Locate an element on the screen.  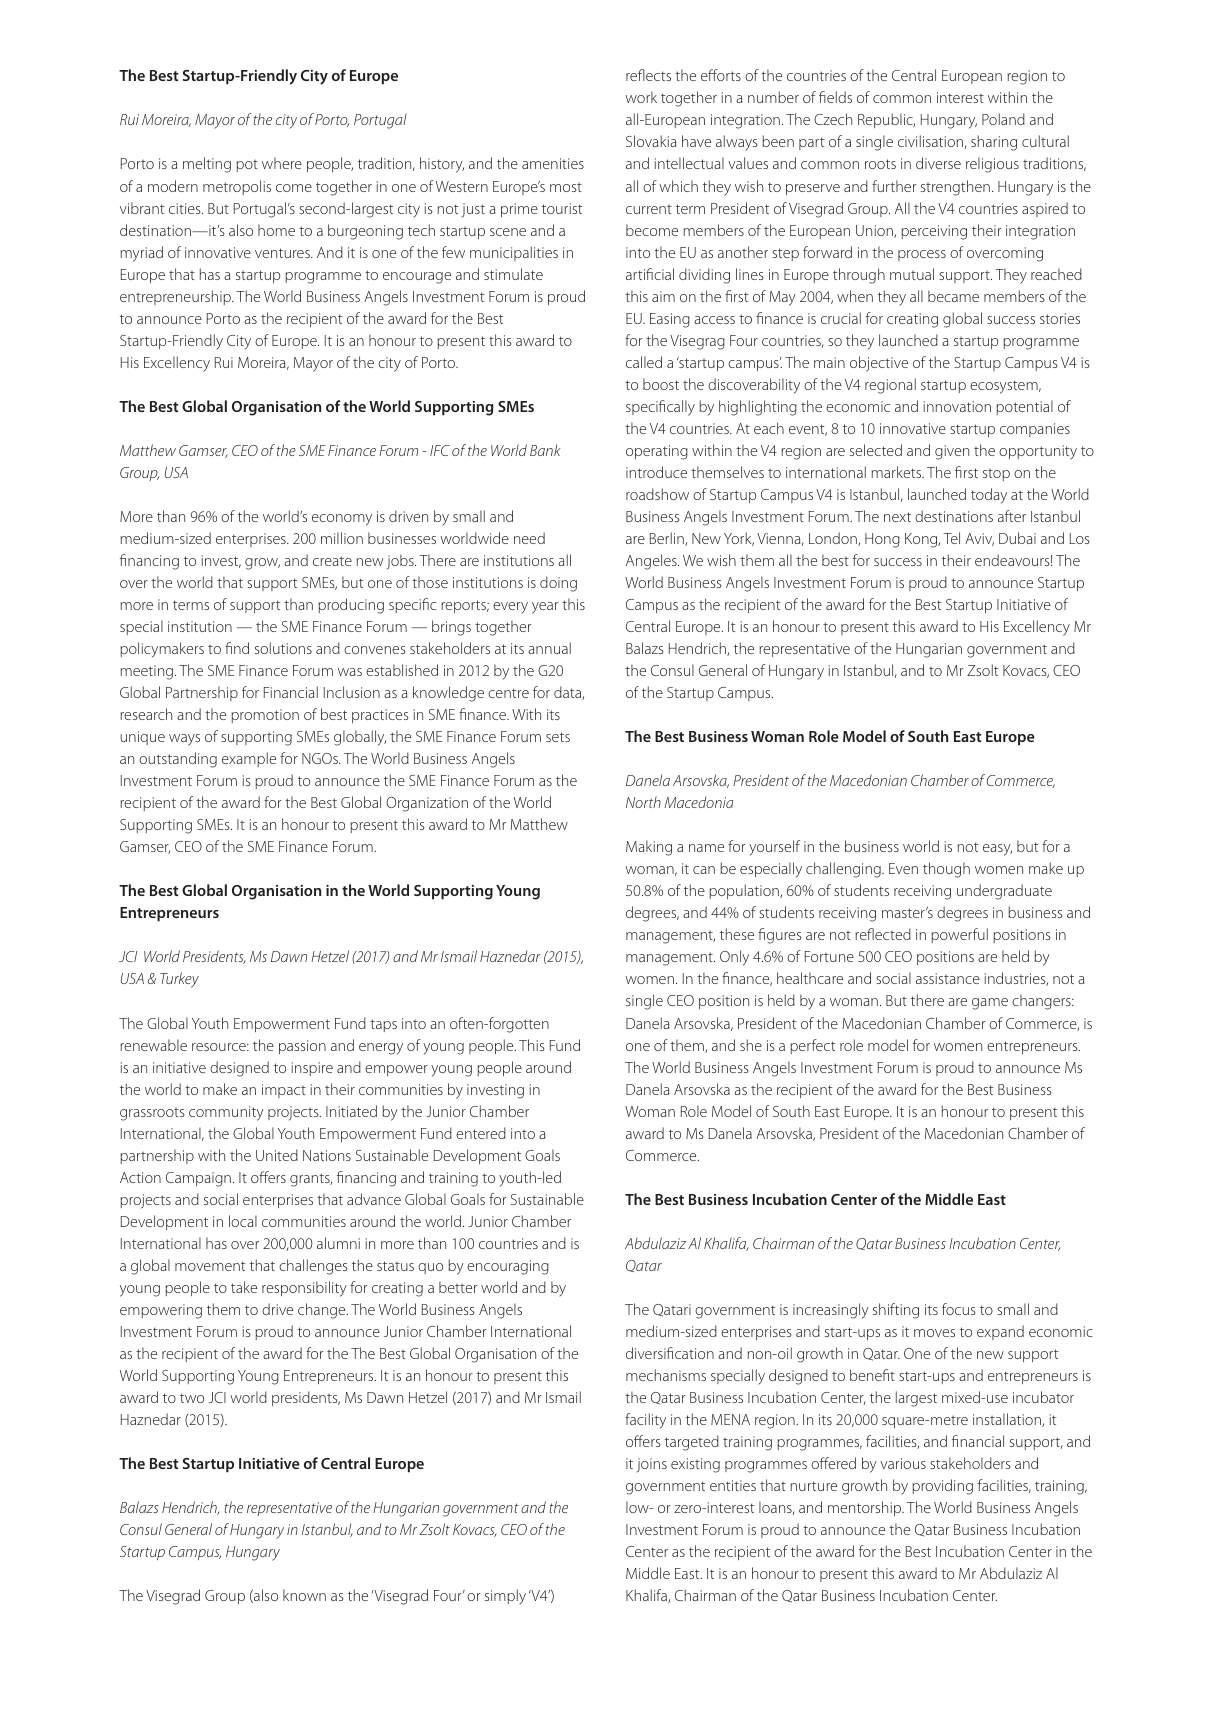
joins is located at coordinates (652, 1465).
